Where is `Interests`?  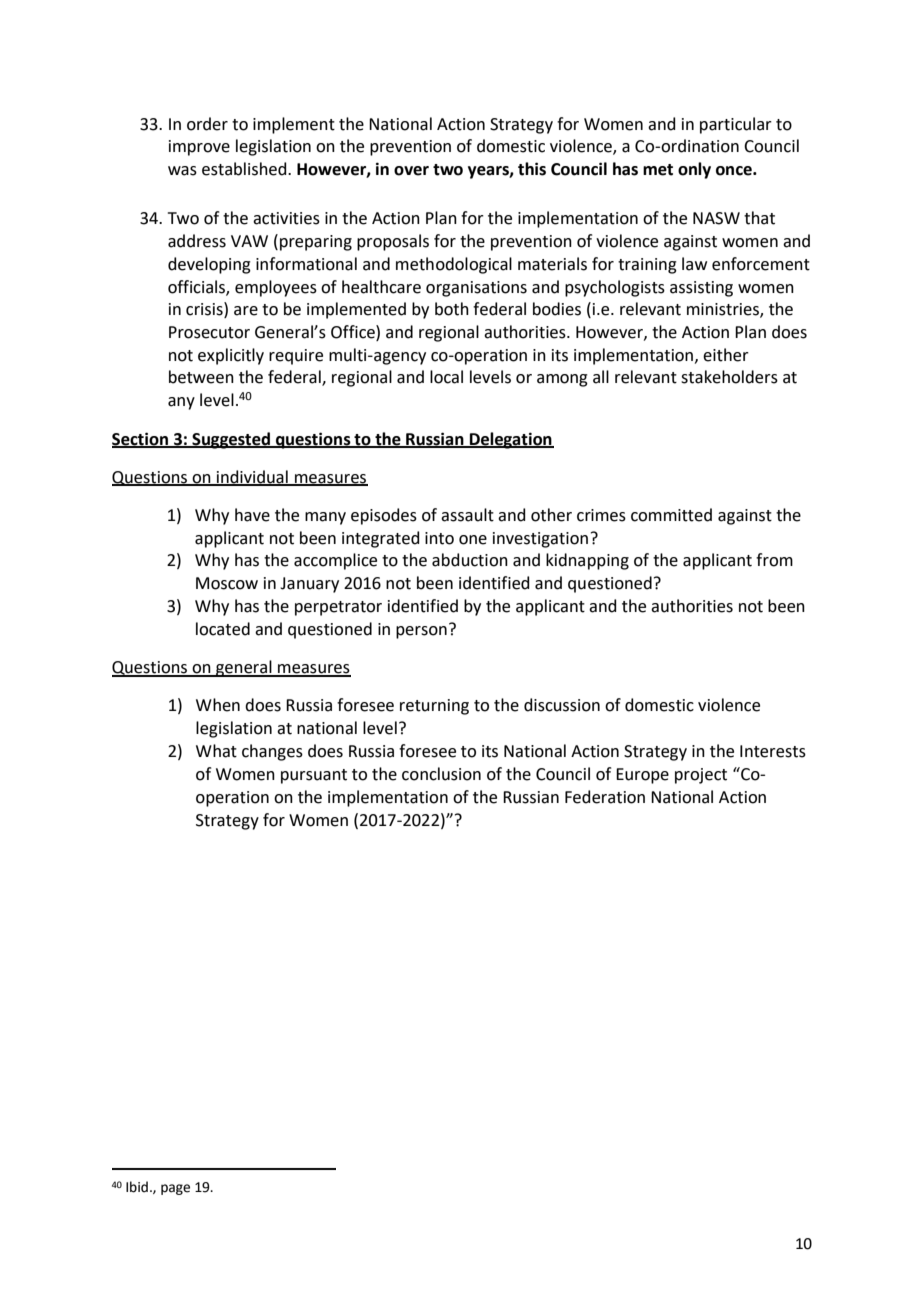
Interests is located at coordinates (773, 751).
